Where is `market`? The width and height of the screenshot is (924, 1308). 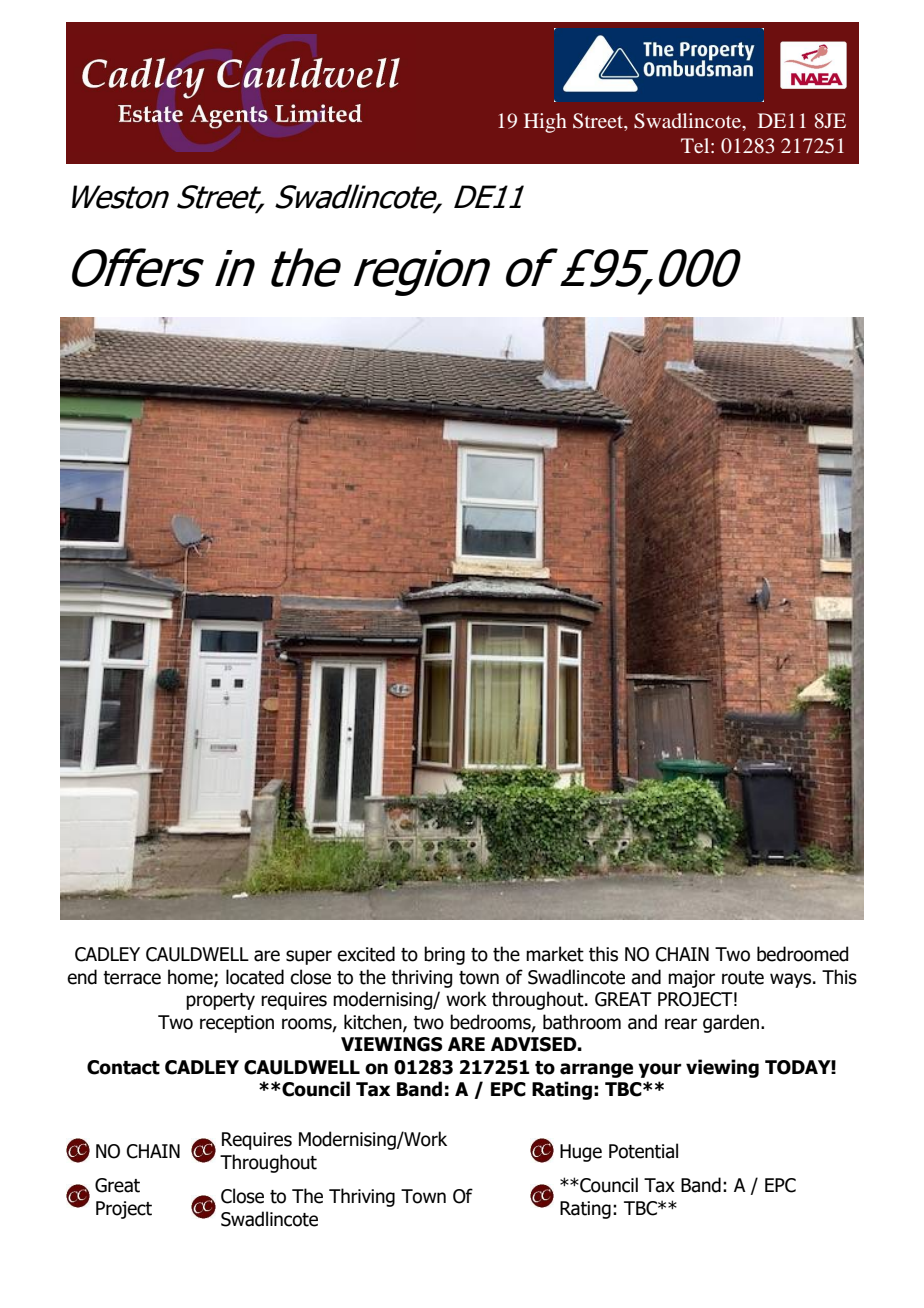 market is located at coordinates (555, 954).
